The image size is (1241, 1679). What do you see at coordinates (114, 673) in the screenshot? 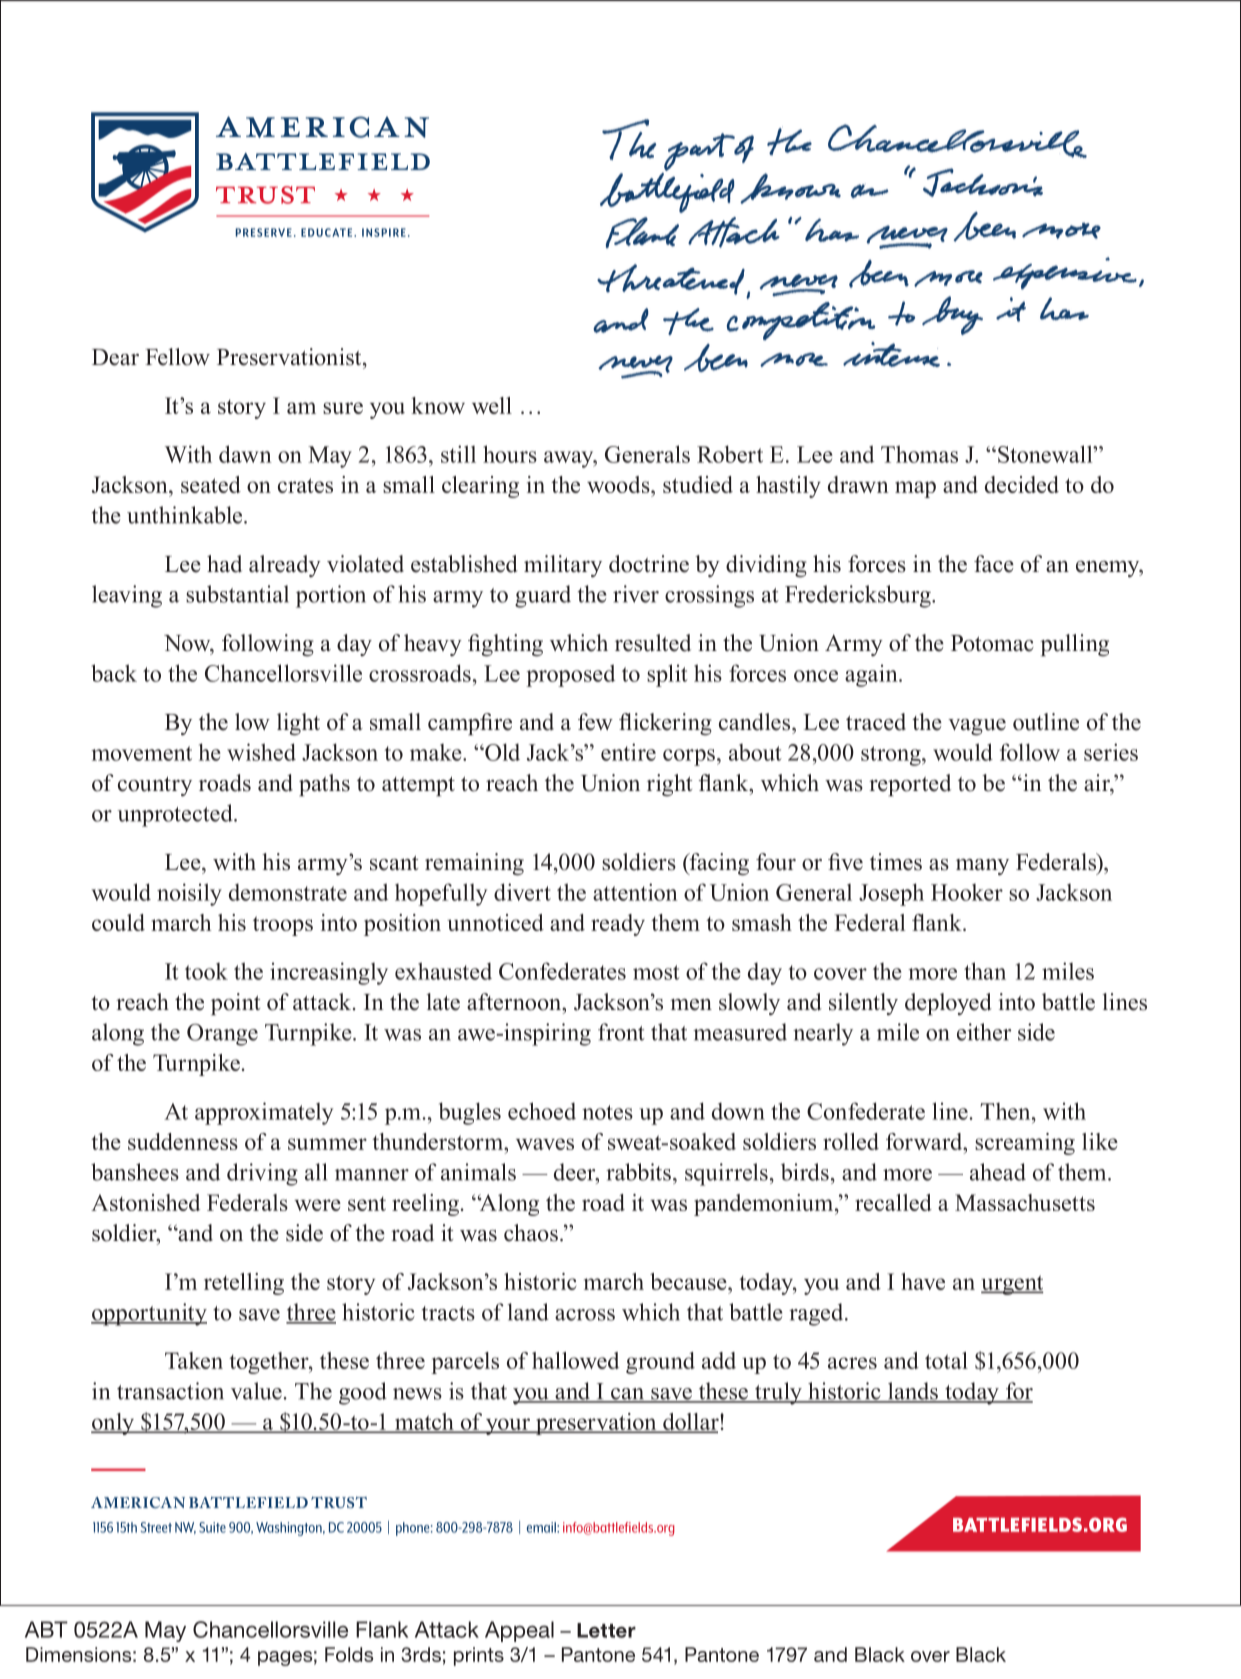
I see `back` at bounding box center [114, 673].
